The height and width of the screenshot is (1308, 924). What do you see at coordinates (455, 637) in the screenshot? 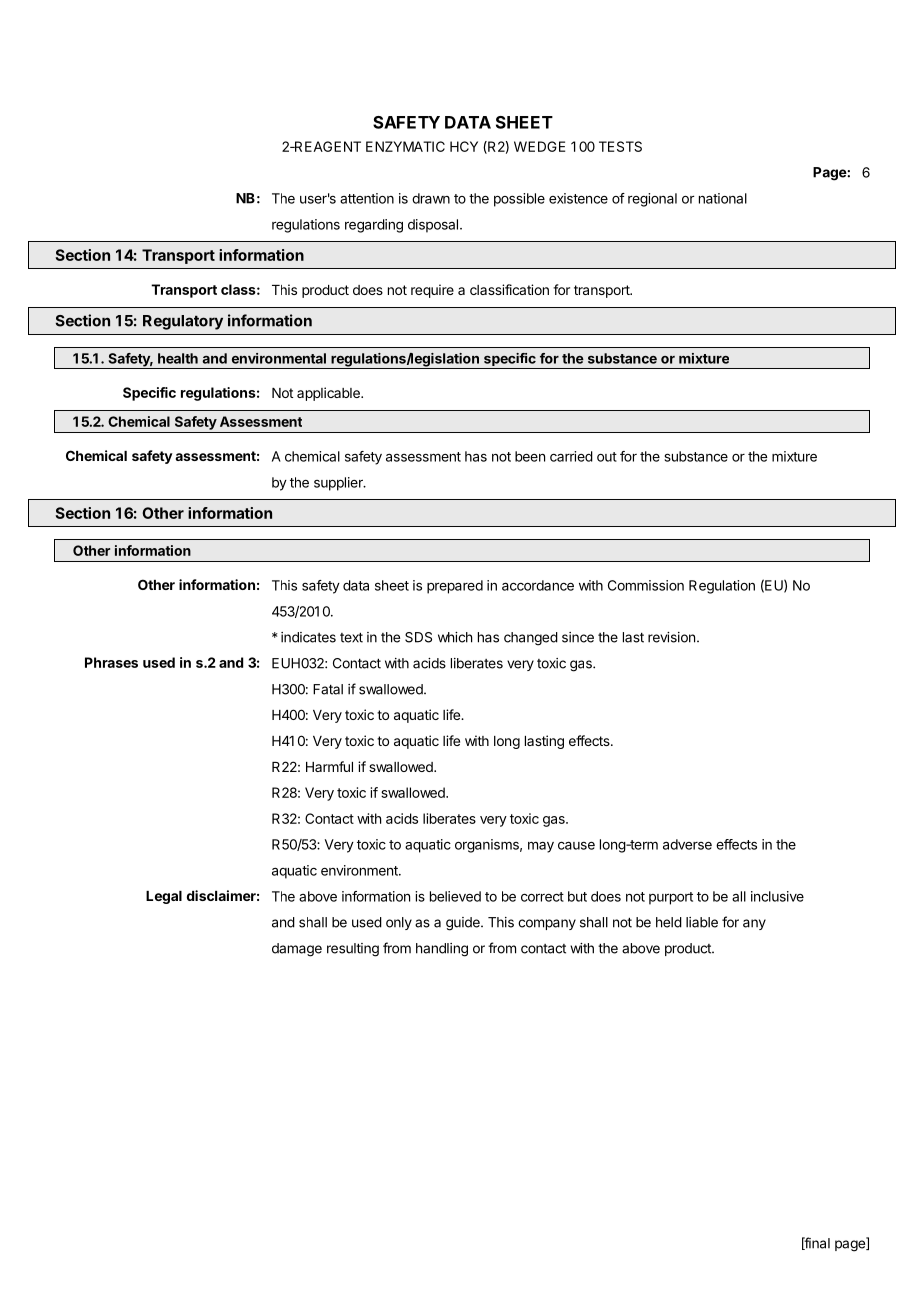
I see `which` at bounding box center [455, 637].
